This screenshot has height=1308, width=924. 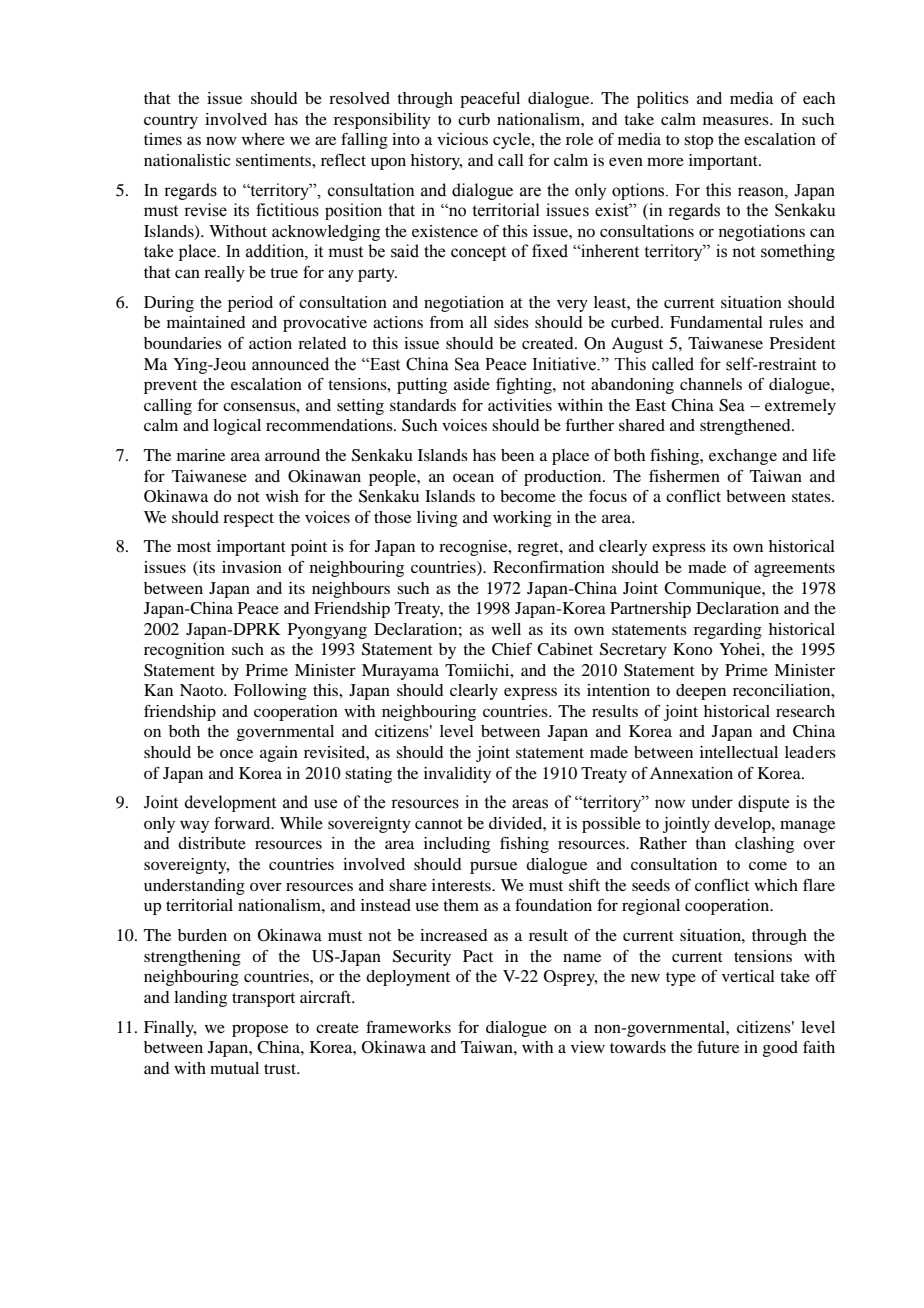 I want to click on measures, so click(x=737, y=120).
